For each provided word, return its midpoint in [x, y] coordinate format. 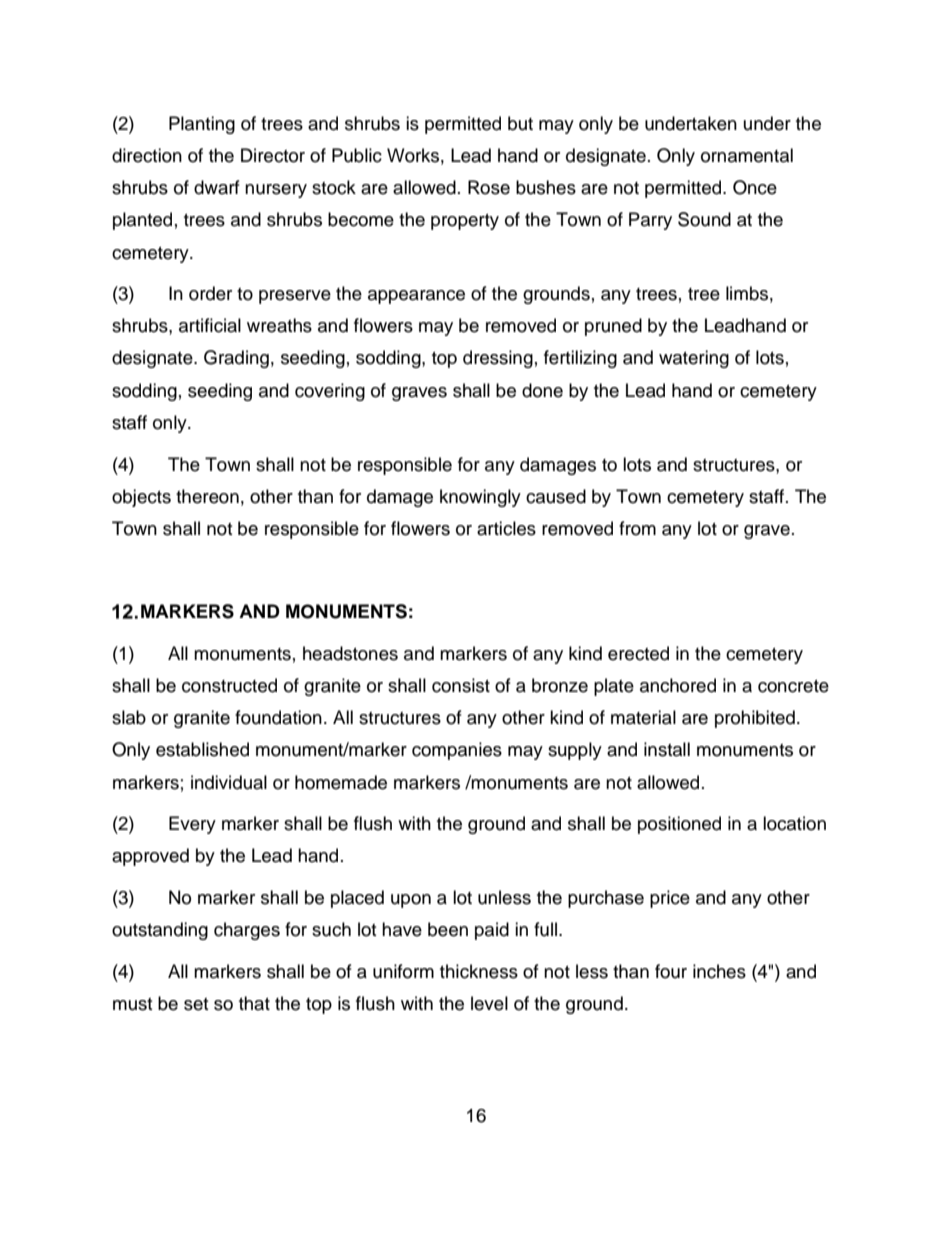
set [196, 1004]
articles [506, 528]
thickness [479, 971]
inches [719, 971]
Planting [202, 125]
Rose [489, 187]
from [637, 528]
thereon [207, 496]
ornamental [747, 155]
